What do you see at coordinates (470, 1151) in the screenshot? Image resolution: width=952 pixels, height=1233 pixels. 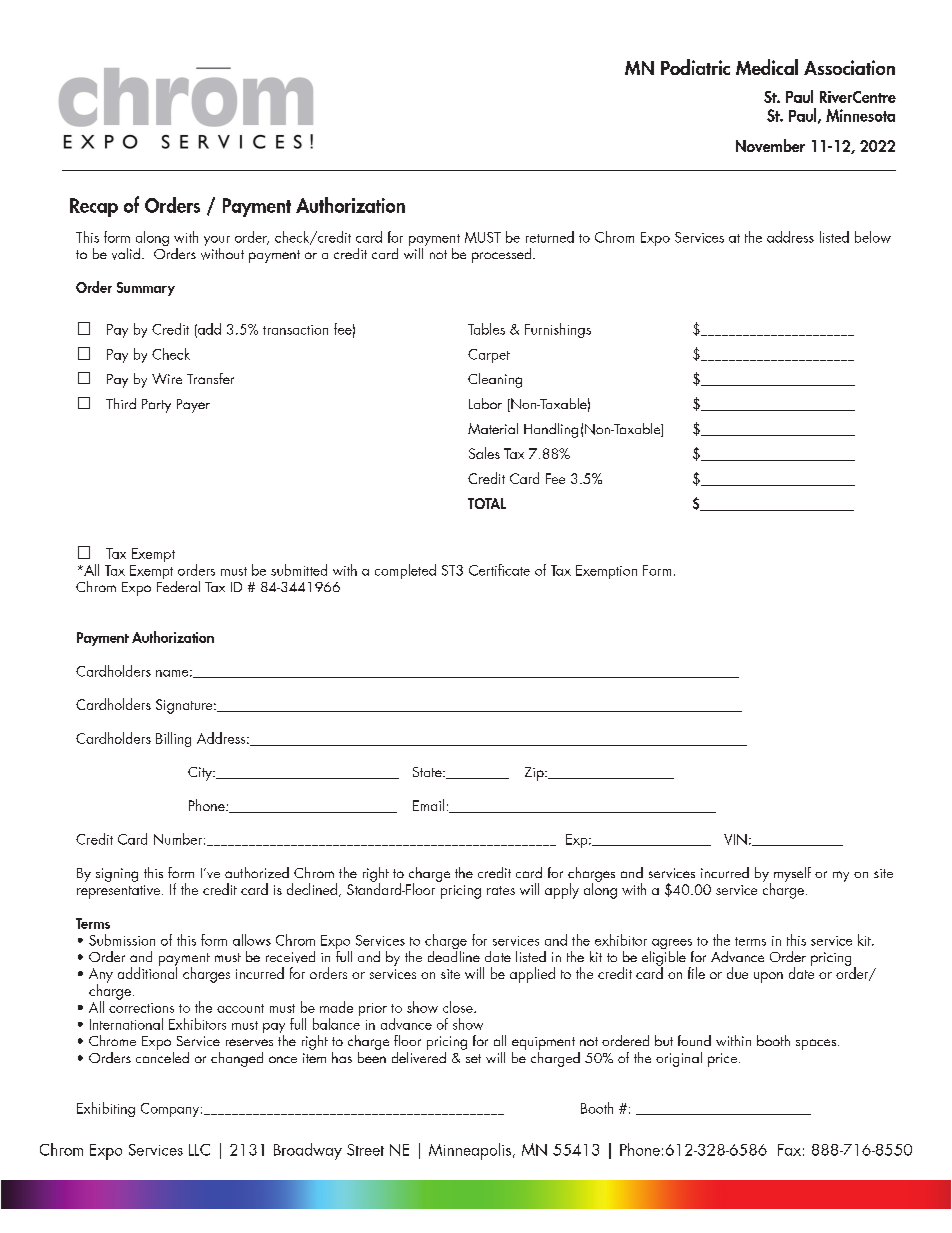 I see `Minneapolis` at bounding box center [470, 1151].
